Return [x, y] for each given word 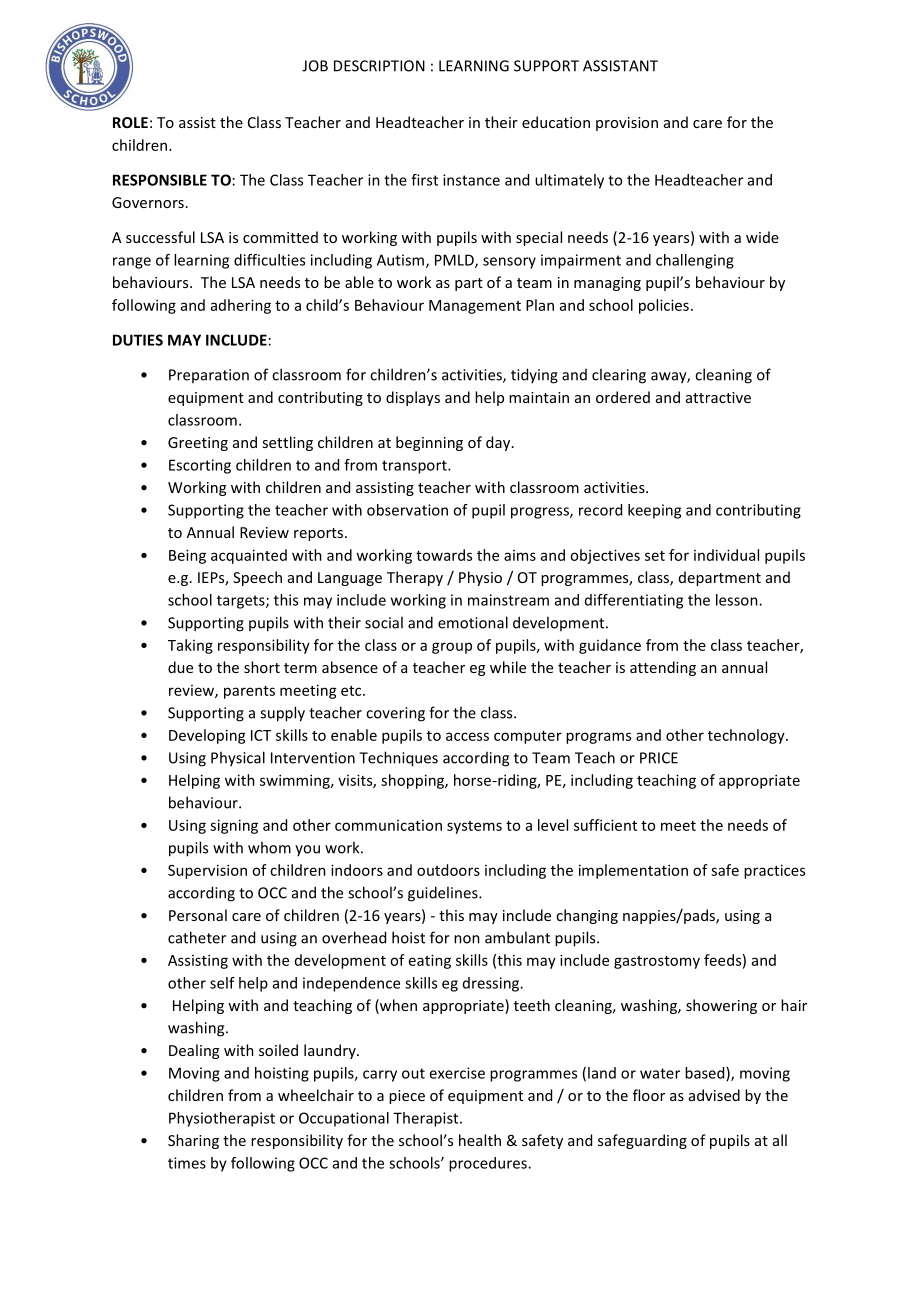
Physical [238, 759]
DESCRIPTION [379, 66]
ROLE [130, 122]
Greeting [198, 444]
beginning [429, 443]
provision [627, 124]
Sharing [193, 1141]
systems [474, 827]
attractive [718, 397]
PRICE [659, 758]
